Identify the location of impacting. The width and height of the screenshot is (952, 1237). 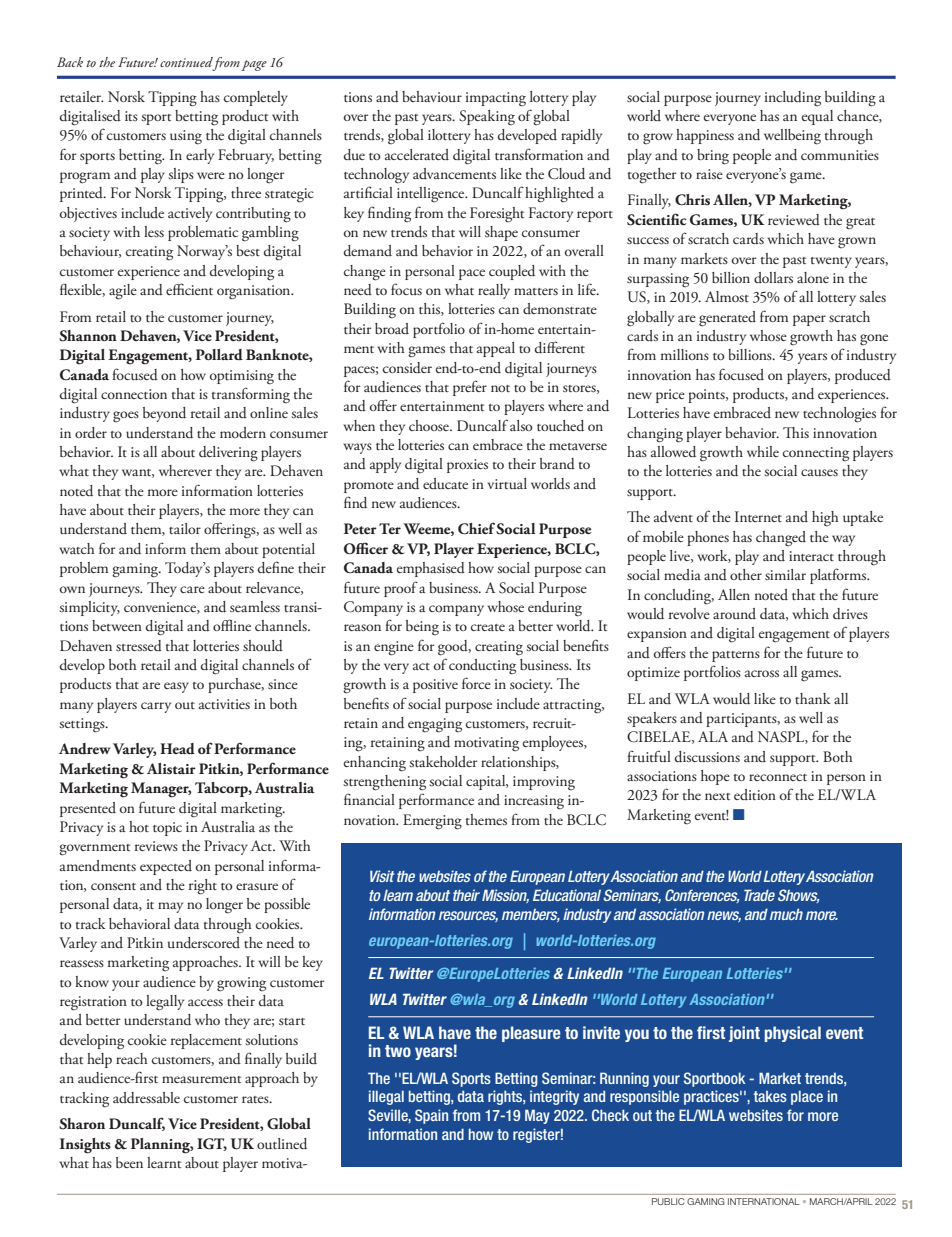
(496, 99).
